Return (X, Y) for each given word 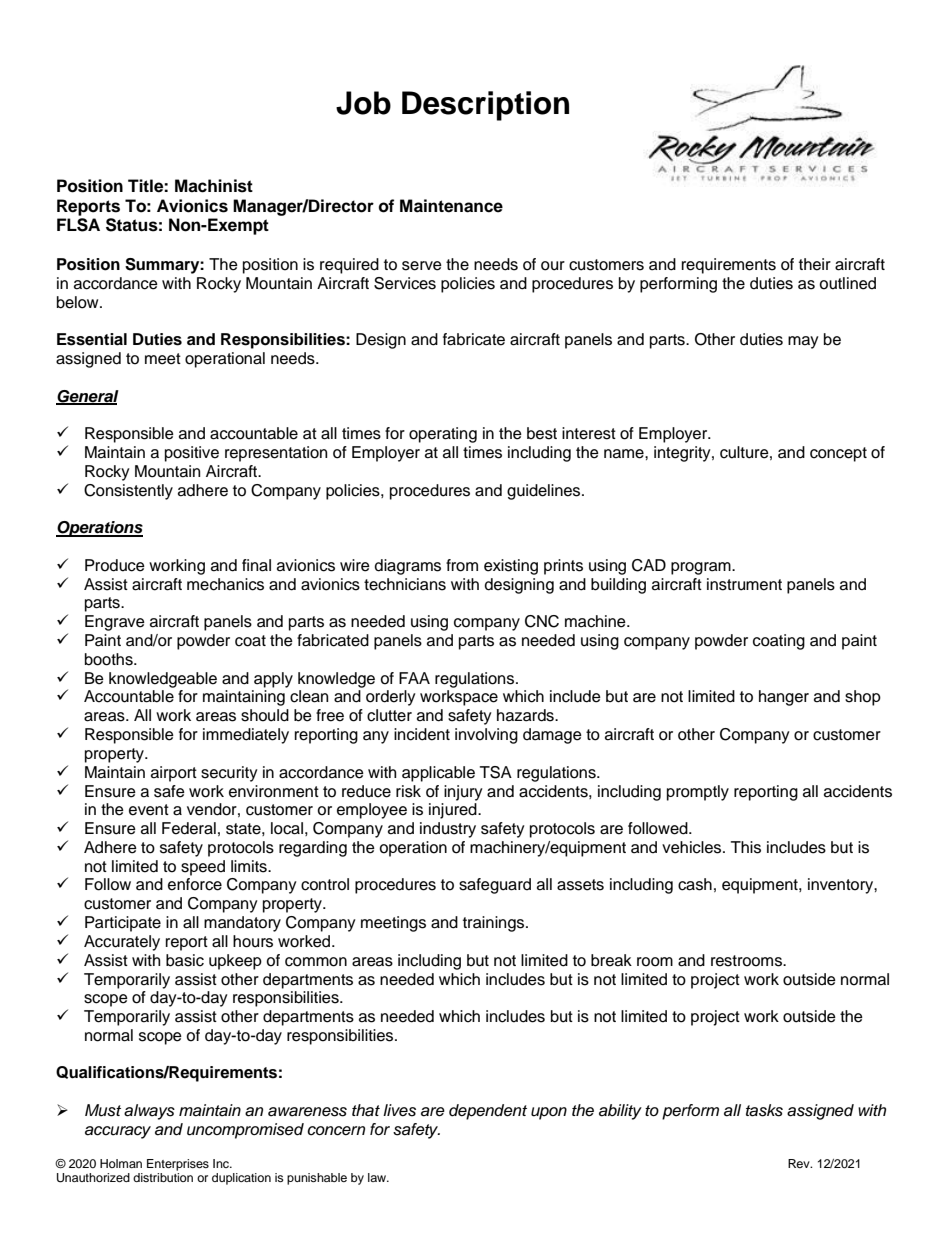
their (815, 264)
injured (454, 811)
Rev (800, 1163)
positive (192, 454)
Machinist (214, 186)
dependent (488, 1112)
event (149, 810)
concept (838, 454)
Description (485, 106)
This (746, 847)
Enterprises (178, 1165)
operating (443, 435)
